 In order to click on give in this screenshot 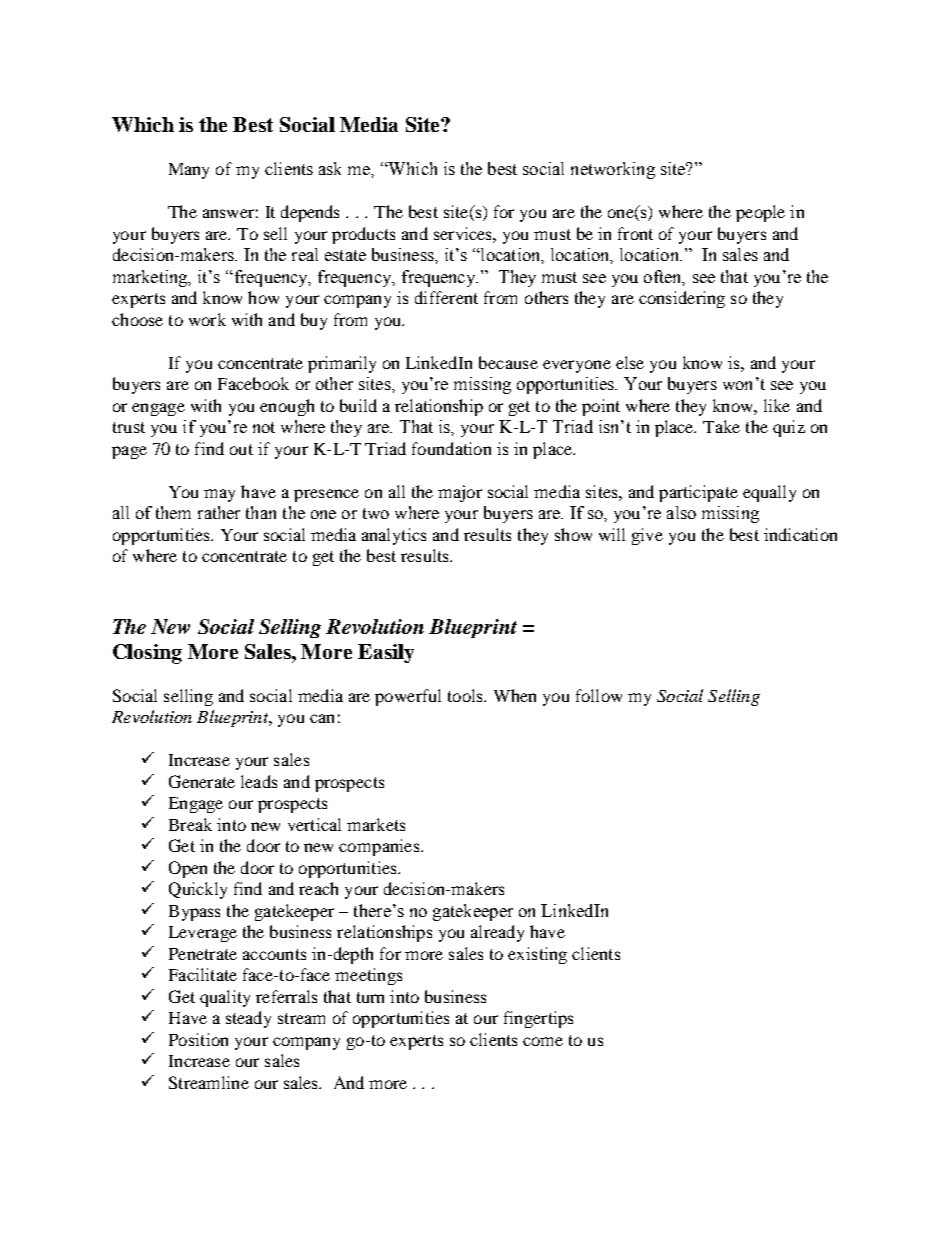, I will do `click(647, 536)`.
